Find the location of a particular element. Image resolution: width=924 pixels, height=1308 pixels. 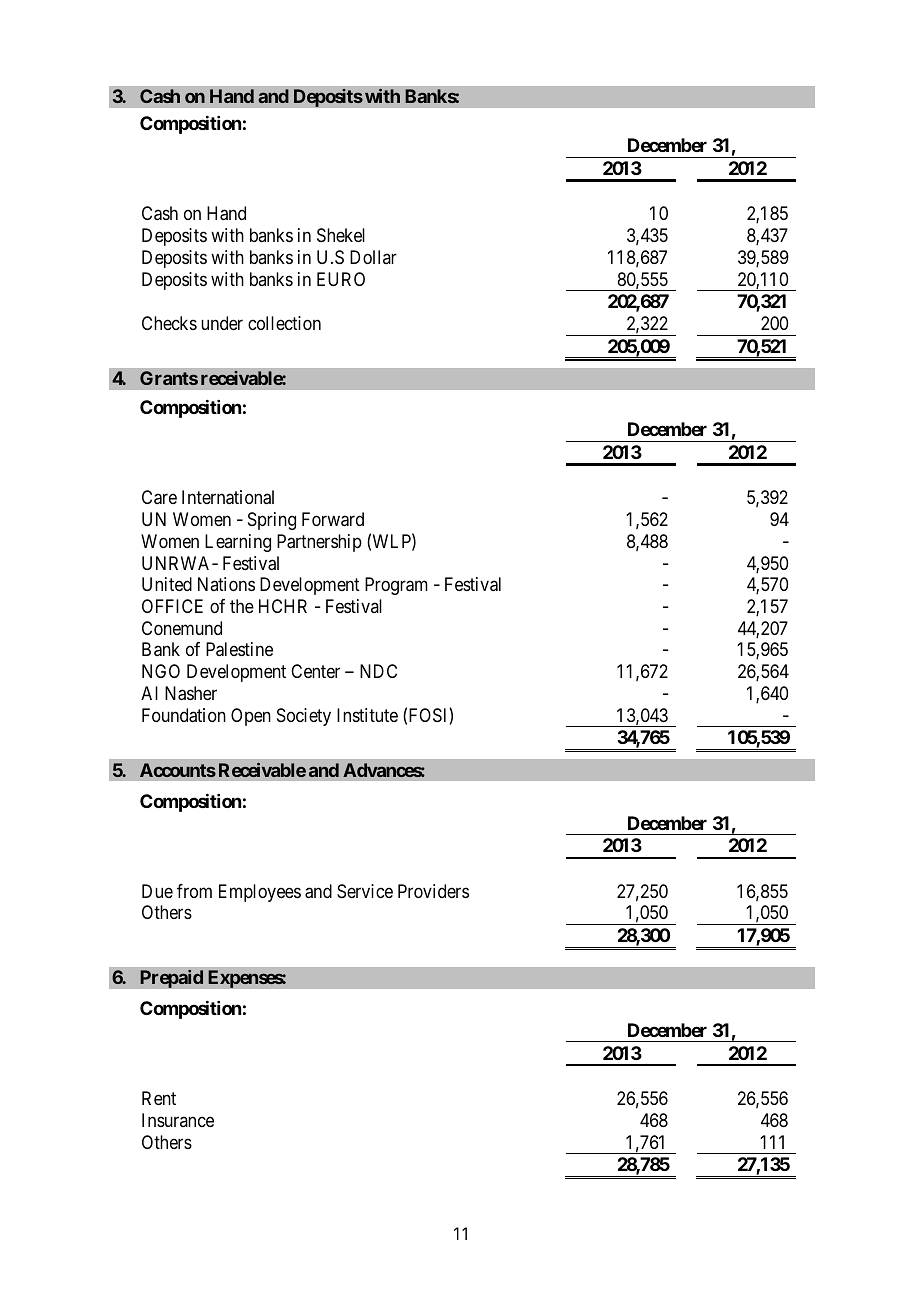

from is located at coordinates (194, 891).
